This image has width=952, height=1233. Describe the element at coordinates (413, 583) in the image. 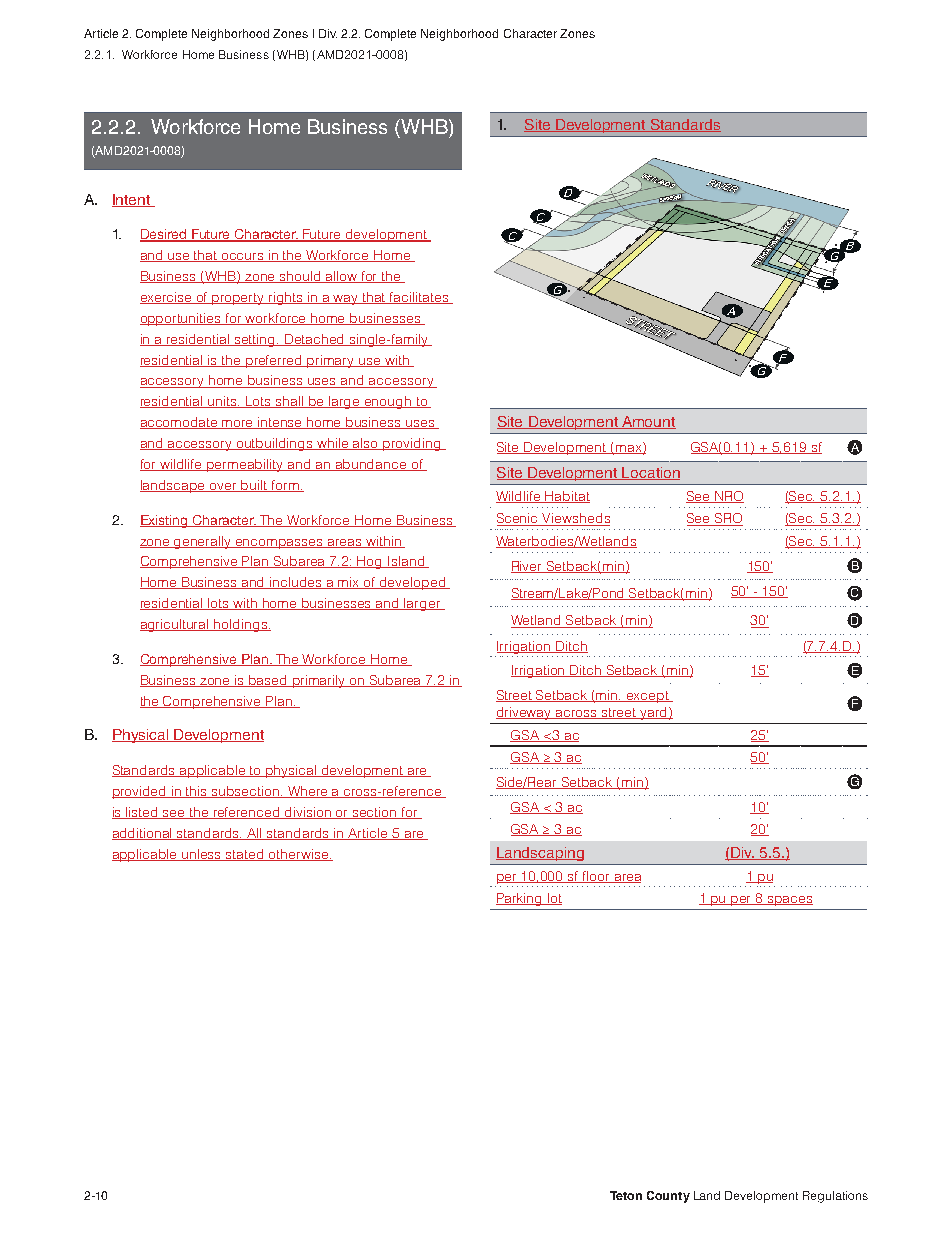

I see `developed` at that location.
